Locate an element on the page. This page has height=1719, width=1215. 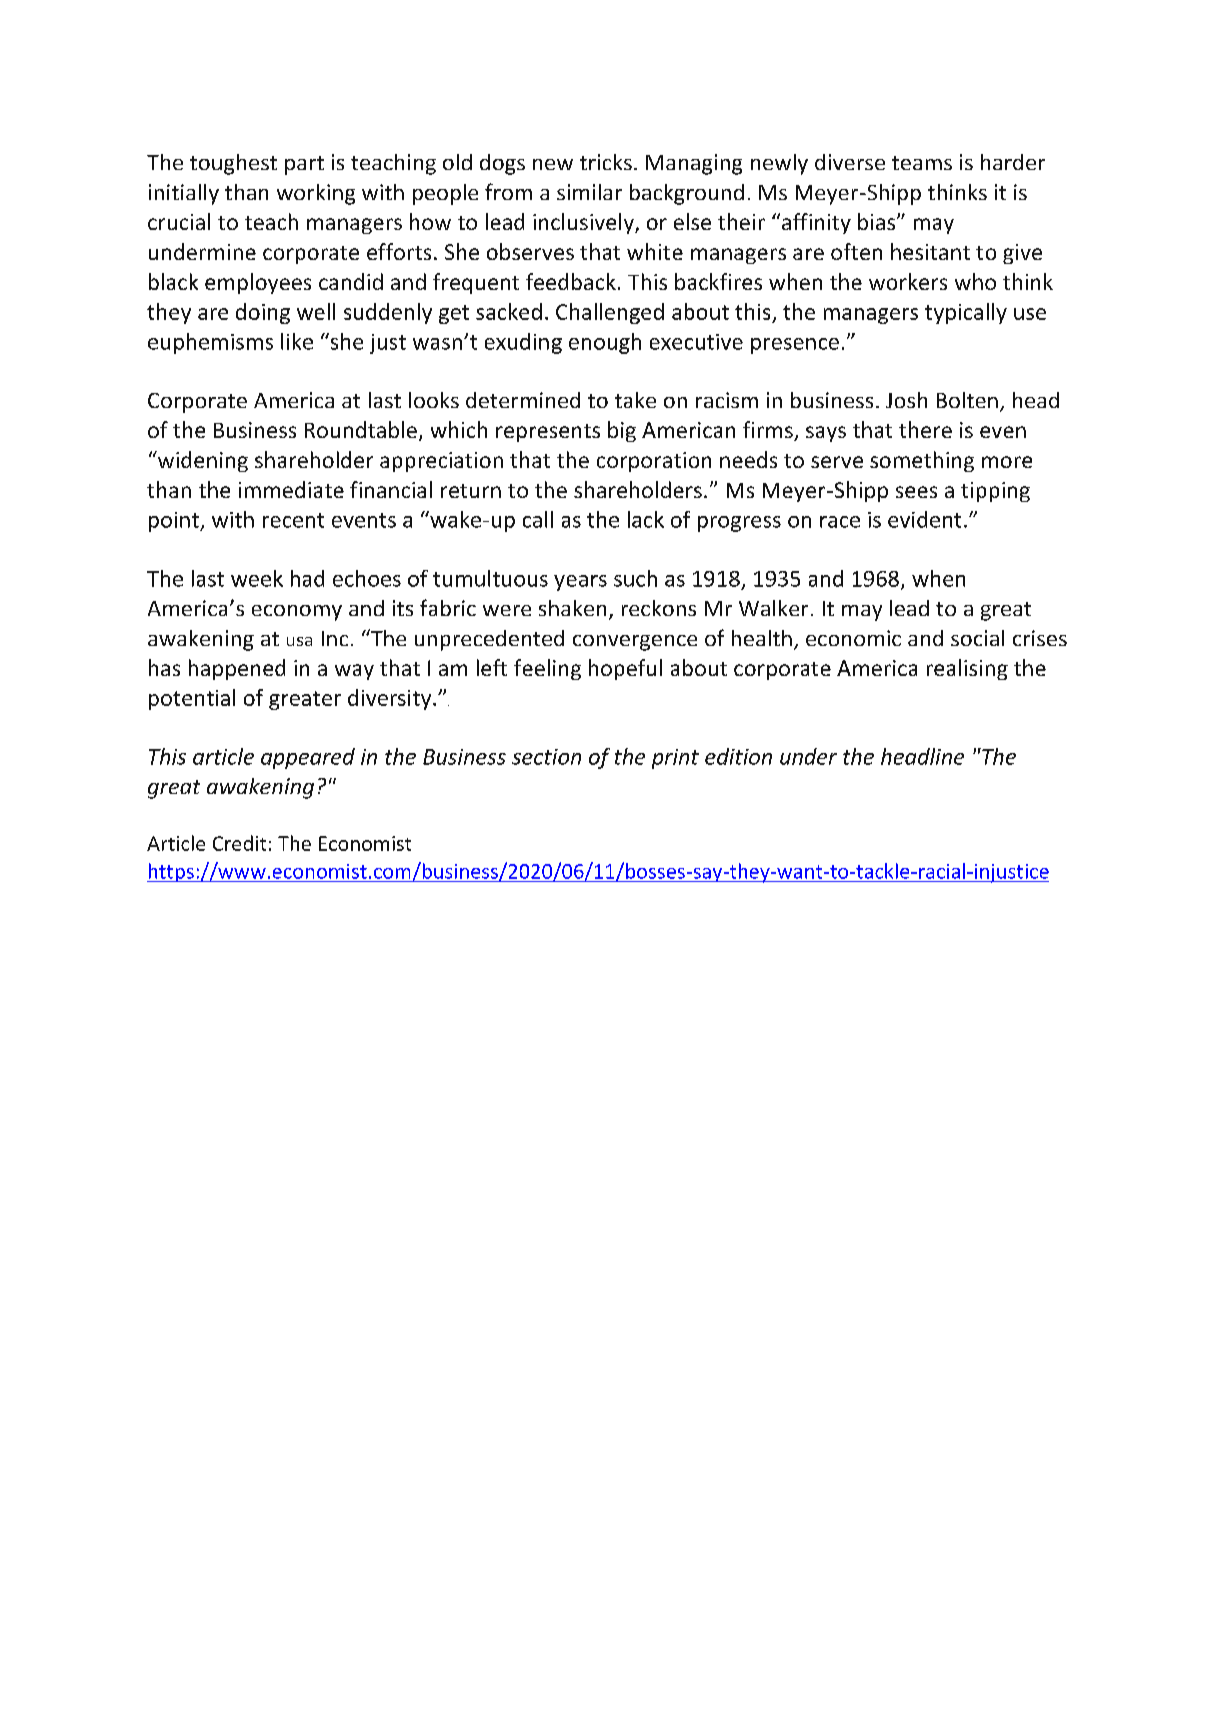
there is located at coordinates (925, 429).
